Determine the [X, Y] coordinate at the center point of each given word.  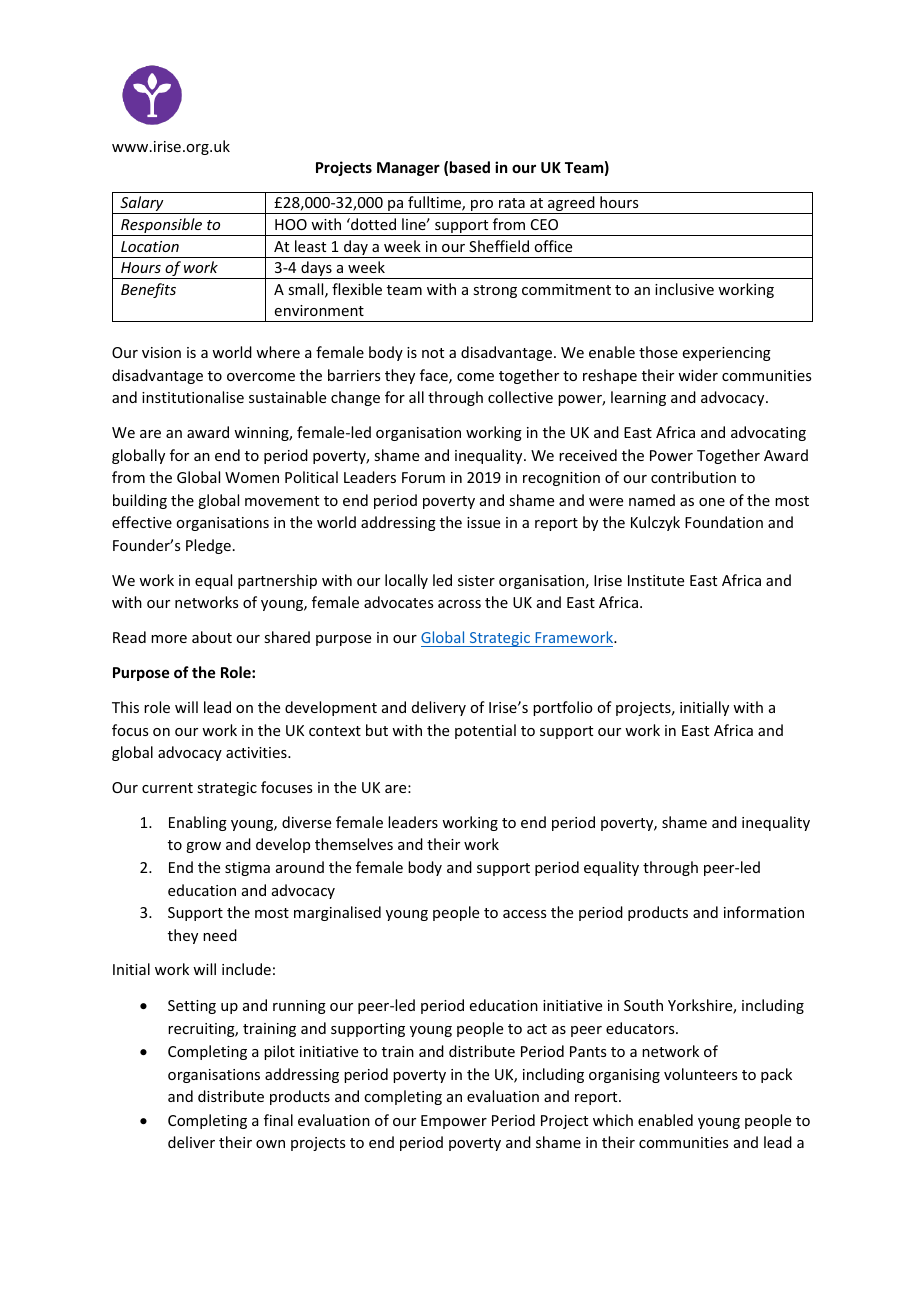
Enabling [198, 823]
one [712, 502]
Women [252, 477]
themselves [354, 844]
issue [483, 522]
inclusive [684, 289]
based [470, 167]
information [764, 912]
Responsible [162, 227]
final [278, 1120]
